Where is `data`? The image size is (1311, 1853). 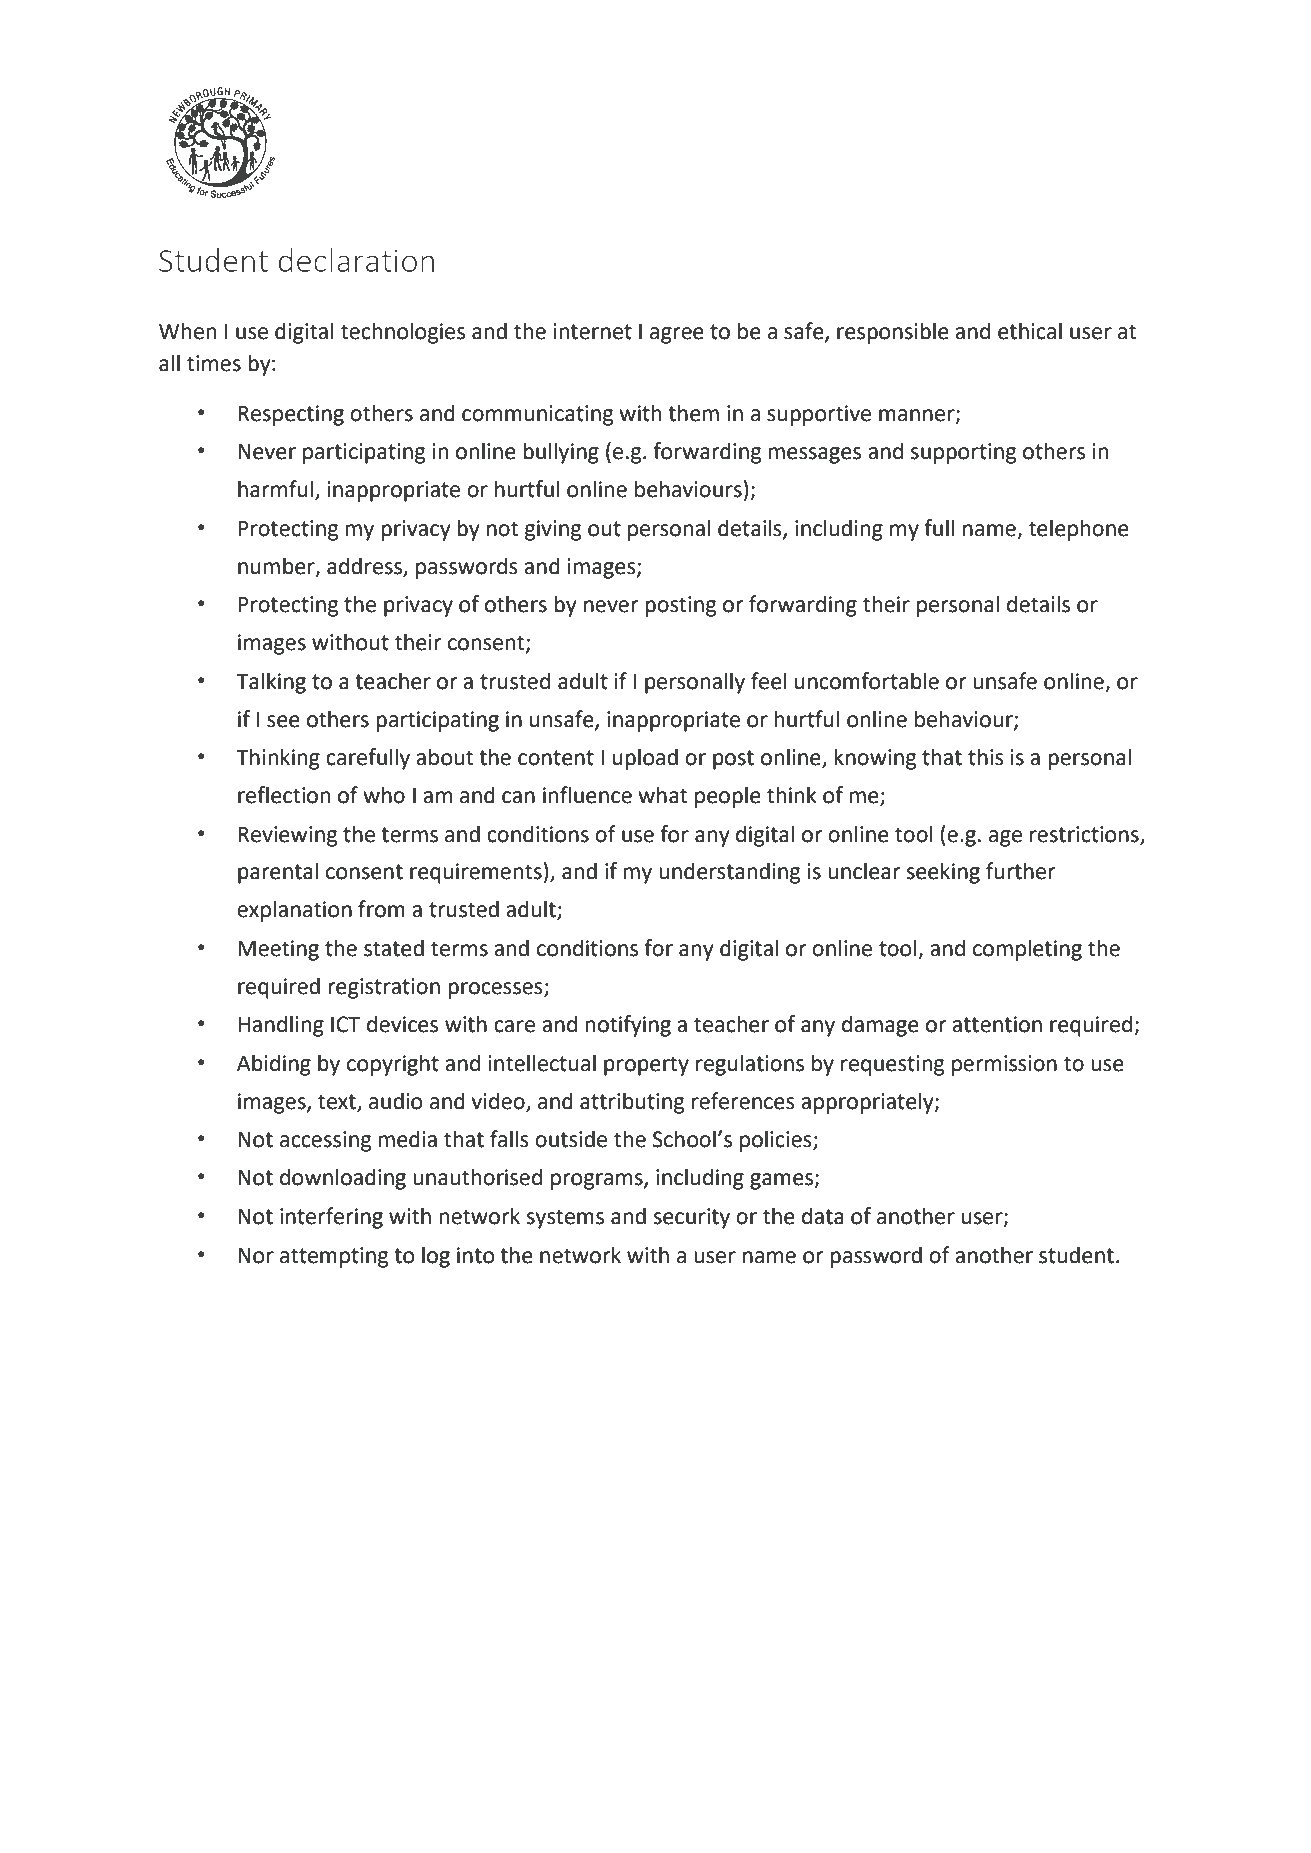
data is located at coordinates (823, 1216).
